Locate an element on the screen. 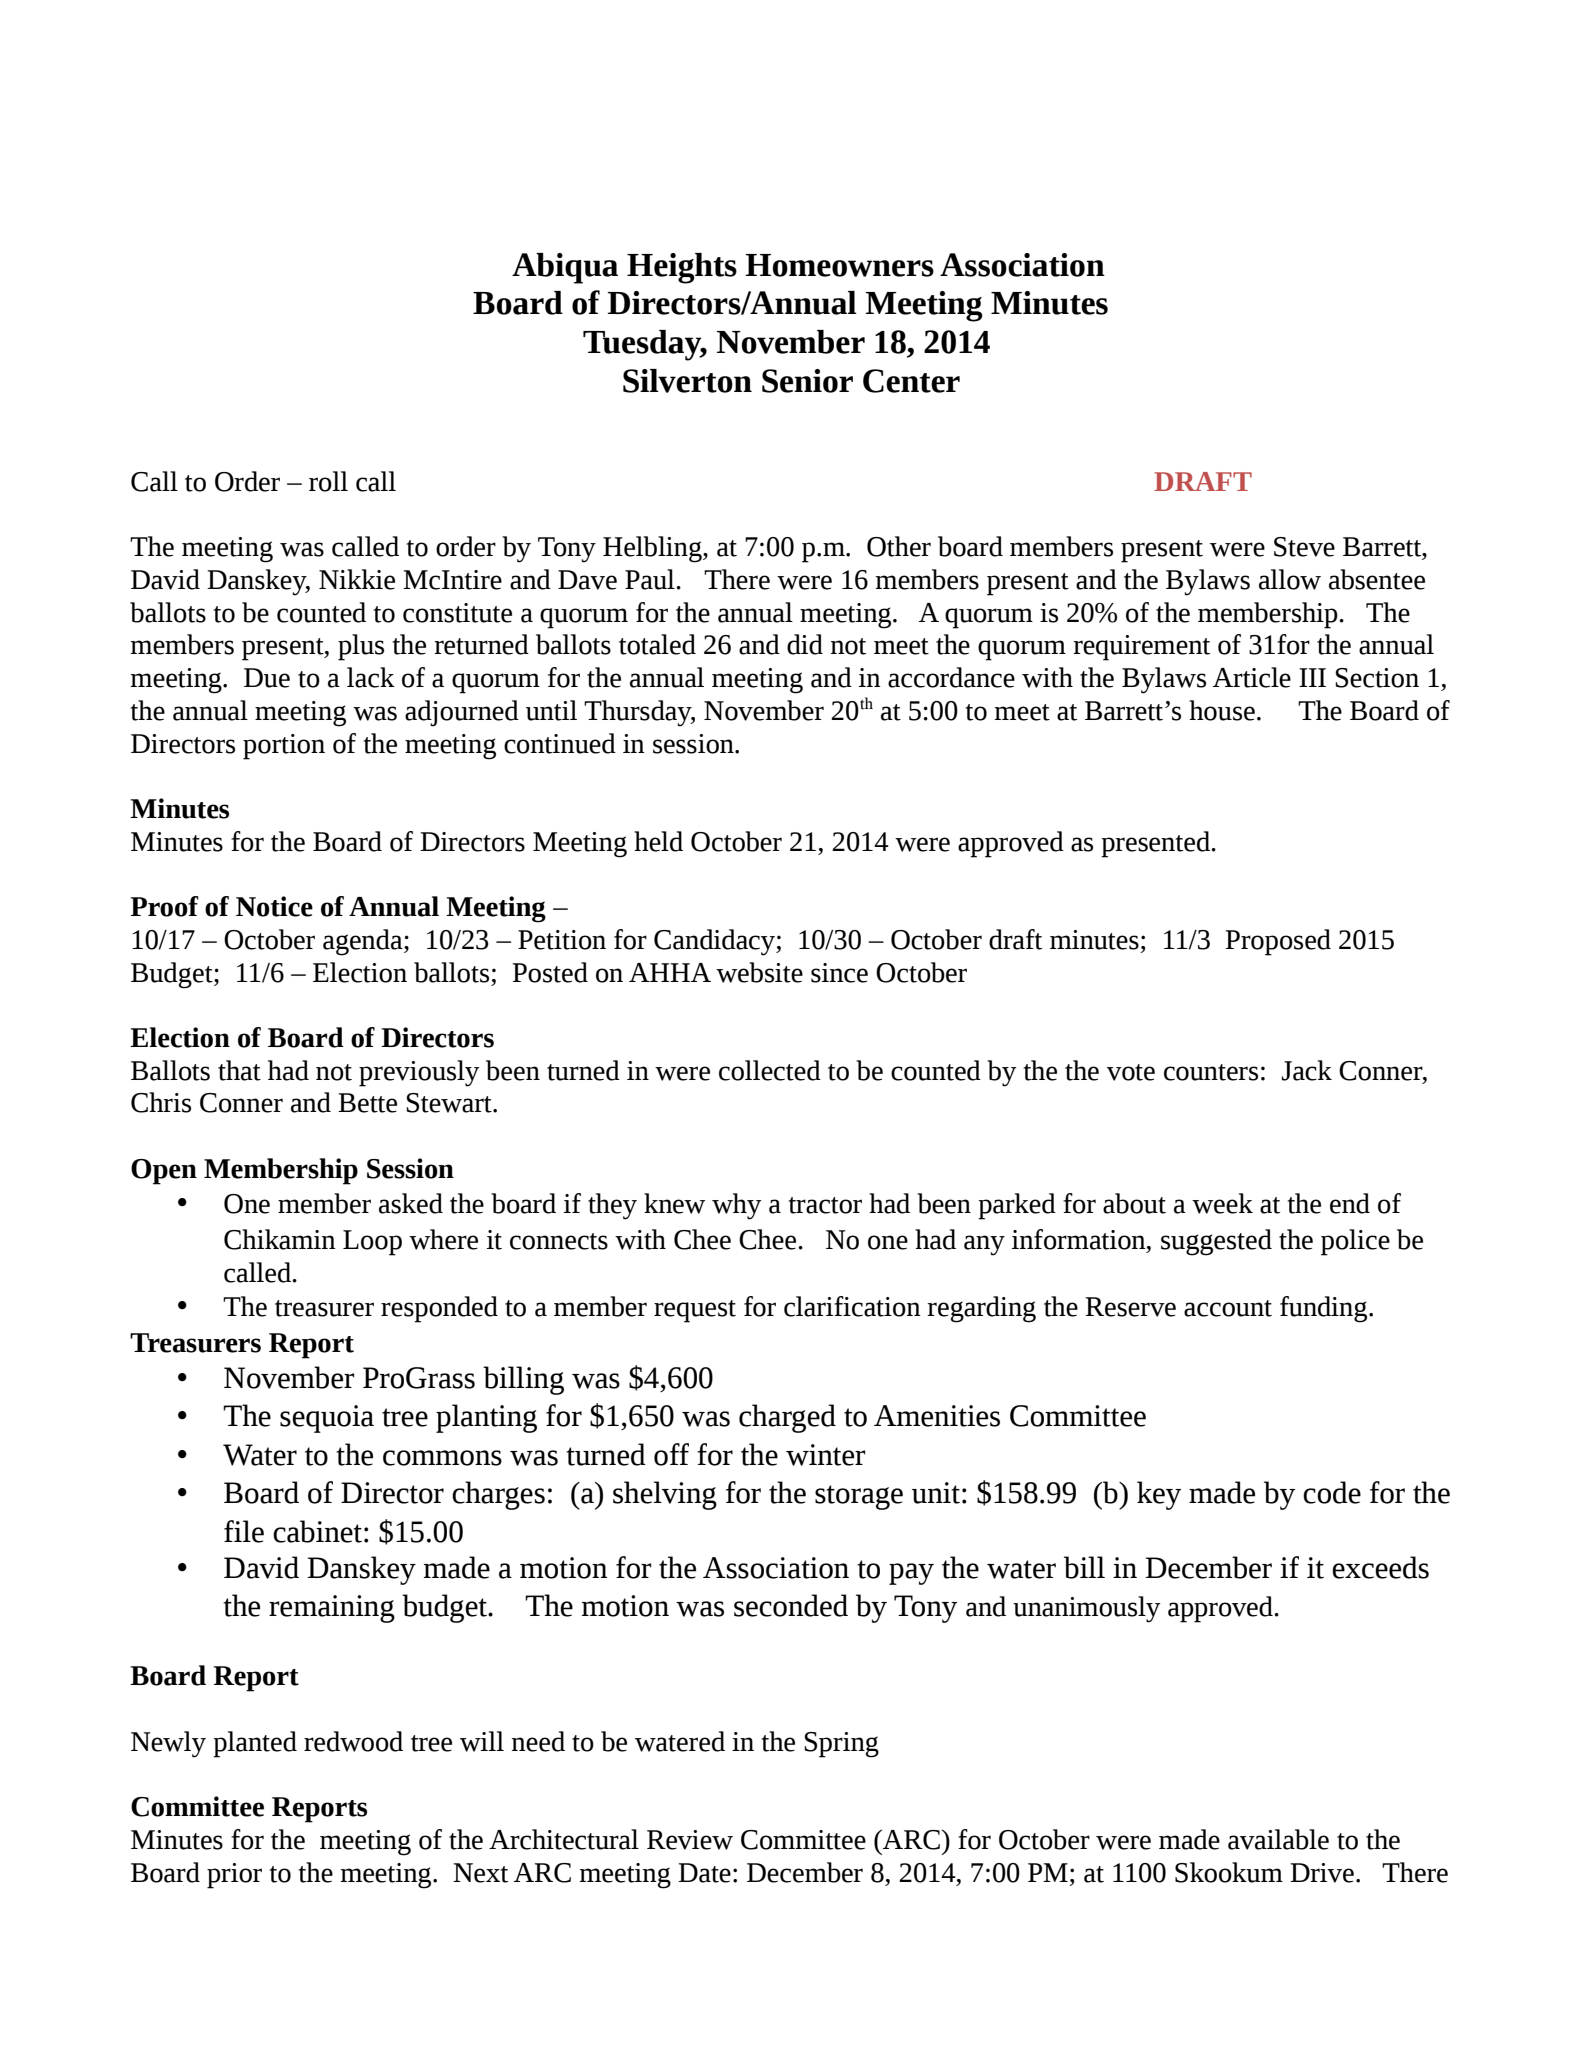 This screenshot has width=1582, height=2048. counters is located at coordinates (1211, 1072).
